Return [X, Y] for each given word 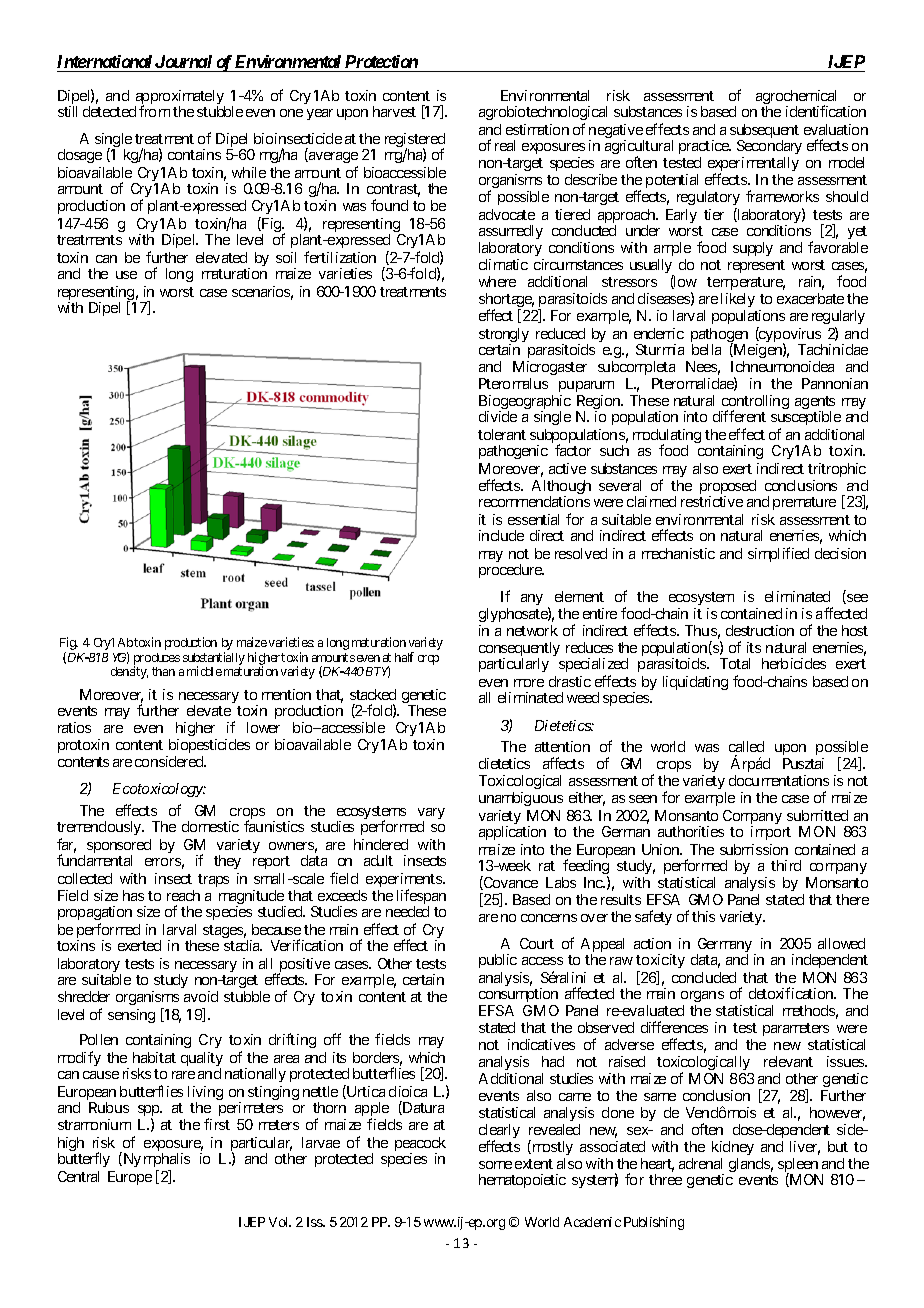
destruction [760, 630]
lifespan [421, 898]
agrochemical [796, 98]
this [703, 916]
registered [415, 141]
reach [183, 895]
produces [157, 660]
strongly [504, 336]
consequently [519, 650]
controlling [755, 403]
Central [78, 1176]
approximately [180, 98]
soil [286, 257]
